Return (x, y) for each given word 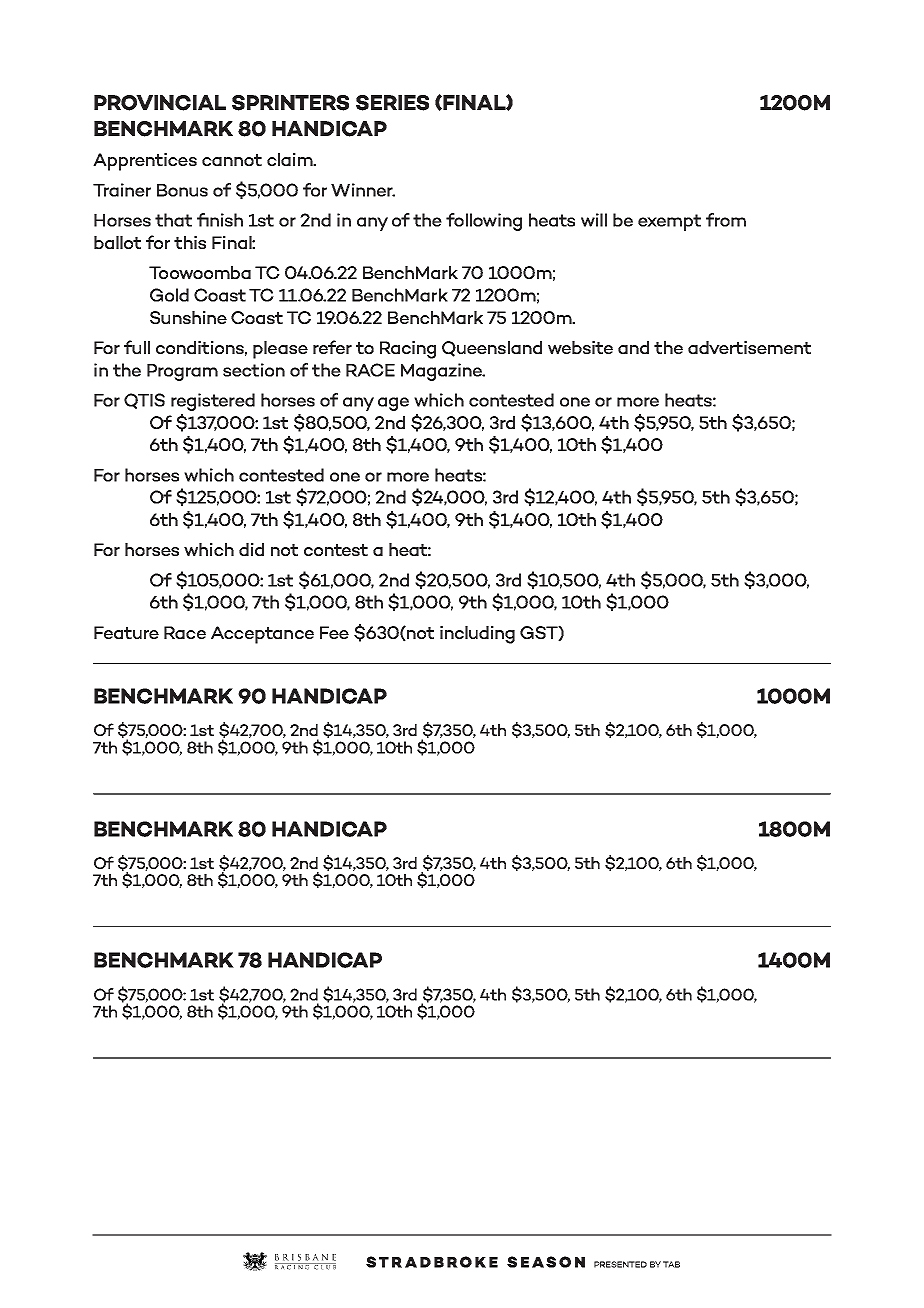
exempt (669, 222)
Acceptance (262, 635)
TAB (671, 1264)
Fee (334, 632)
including (477, 635)
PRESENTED (620, 1264)
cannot (232, 160)
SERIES (392, 103)
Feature (126, 632)
